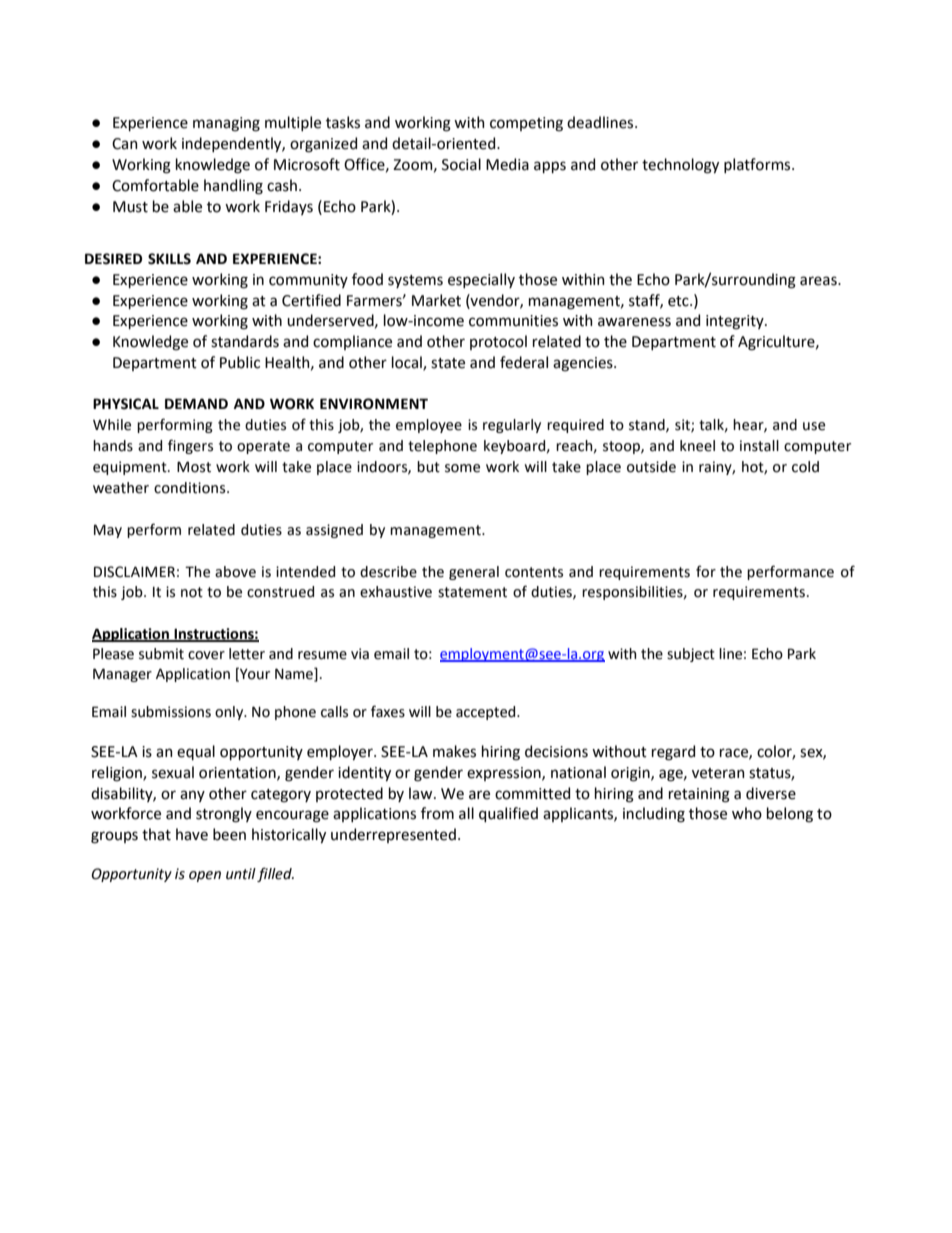 Image resolution: width=952 pixels, height=1233 pixels. What do you see at coordinates (436, 300) in the document?
I see `Market` at bounding box center [436, 300].
